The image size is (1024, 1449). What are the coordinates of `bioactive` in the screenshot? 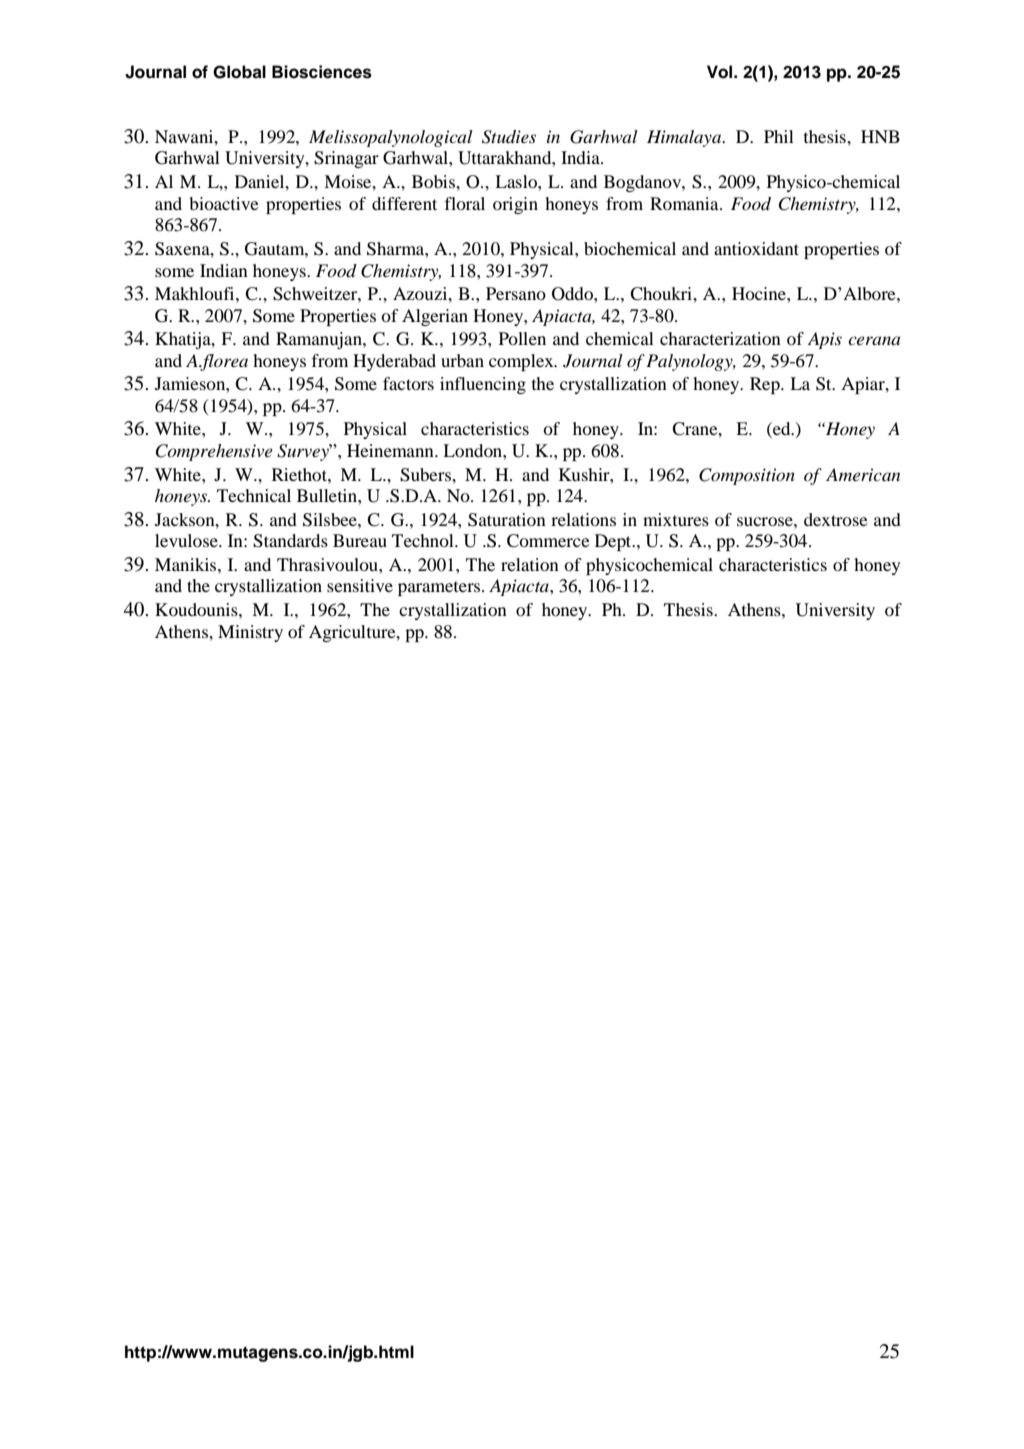 It's located at (224, 203).
